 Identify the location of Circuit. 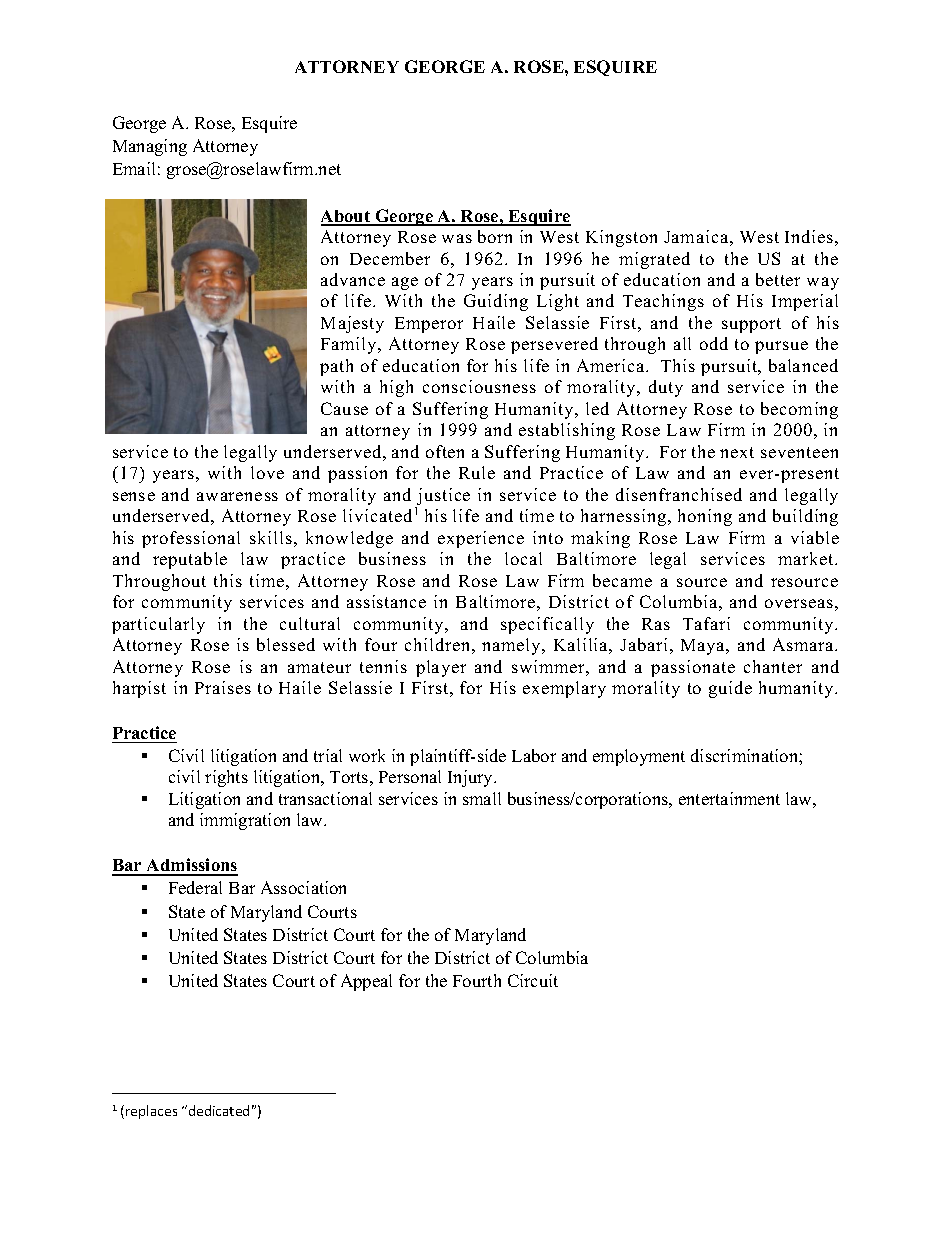
(533, 980).
